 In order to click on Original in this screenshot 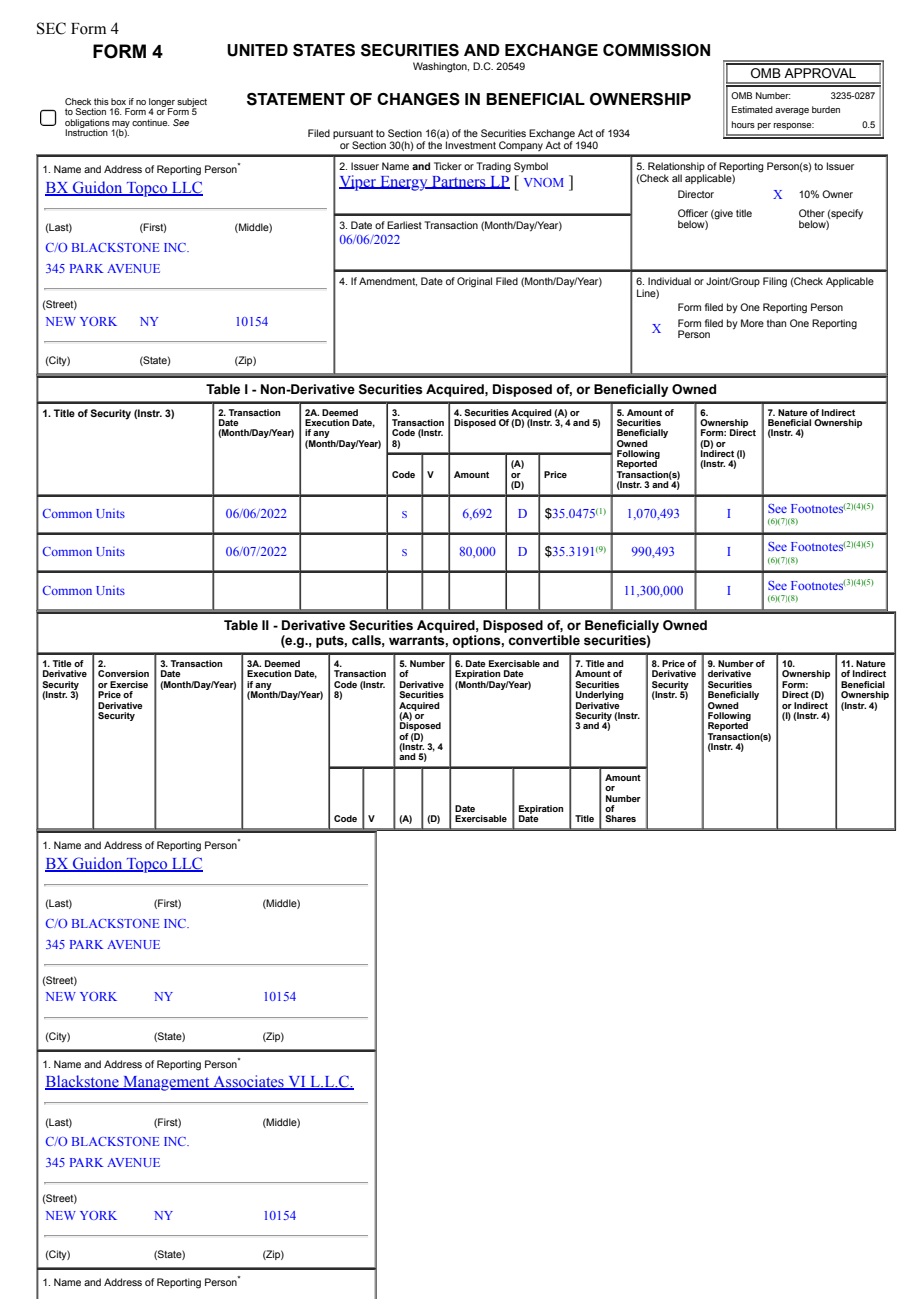, I will do `click(474, 282)`.
